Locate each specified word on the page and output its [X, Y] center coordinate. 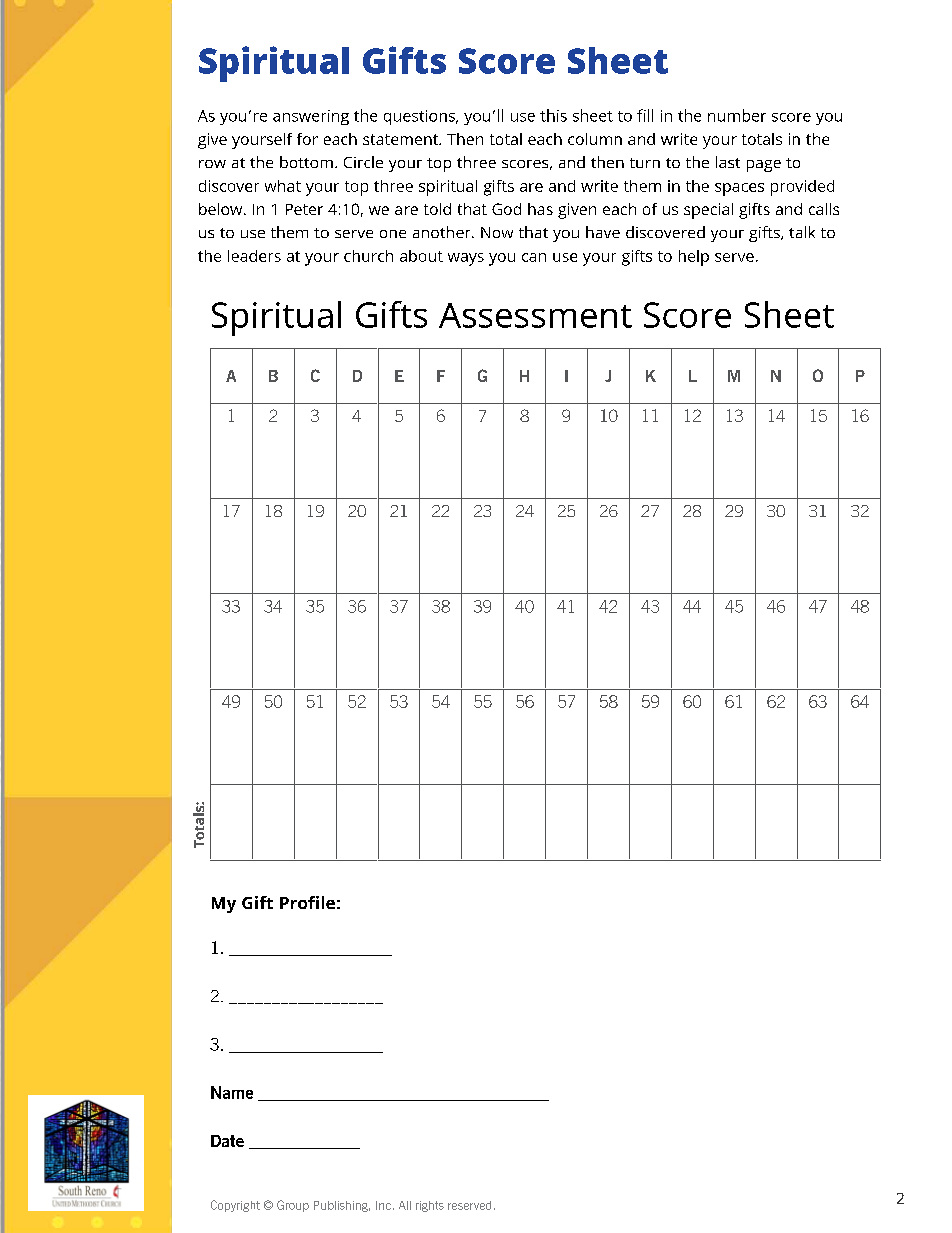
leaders [254, 256]
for [307, 139]
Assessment [535, 315]
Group [293, 1206]
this [553, 115]
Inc [383, 1205]
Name [232, 1092]
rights [430, 1206]
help [694, 258]
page [764, 166]
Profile [307, 902]
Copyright [235, 1206]
